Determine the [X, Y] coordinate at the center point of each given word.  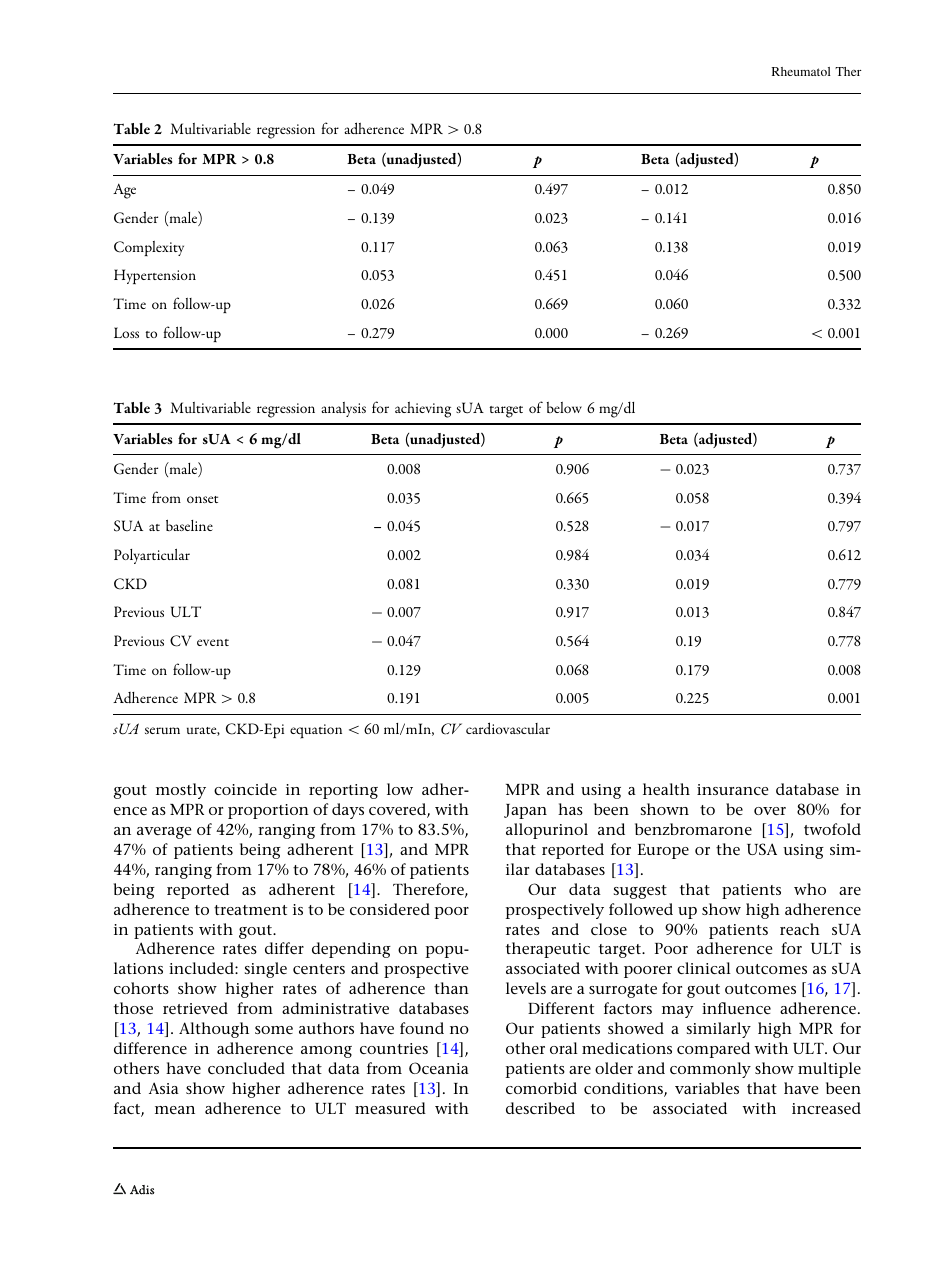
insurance [732, 789]
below [564, 407]
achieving [423, 410]
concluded [246, 1068]
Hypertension [155, 276]
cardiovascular [508, 728]
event [213, 642]
